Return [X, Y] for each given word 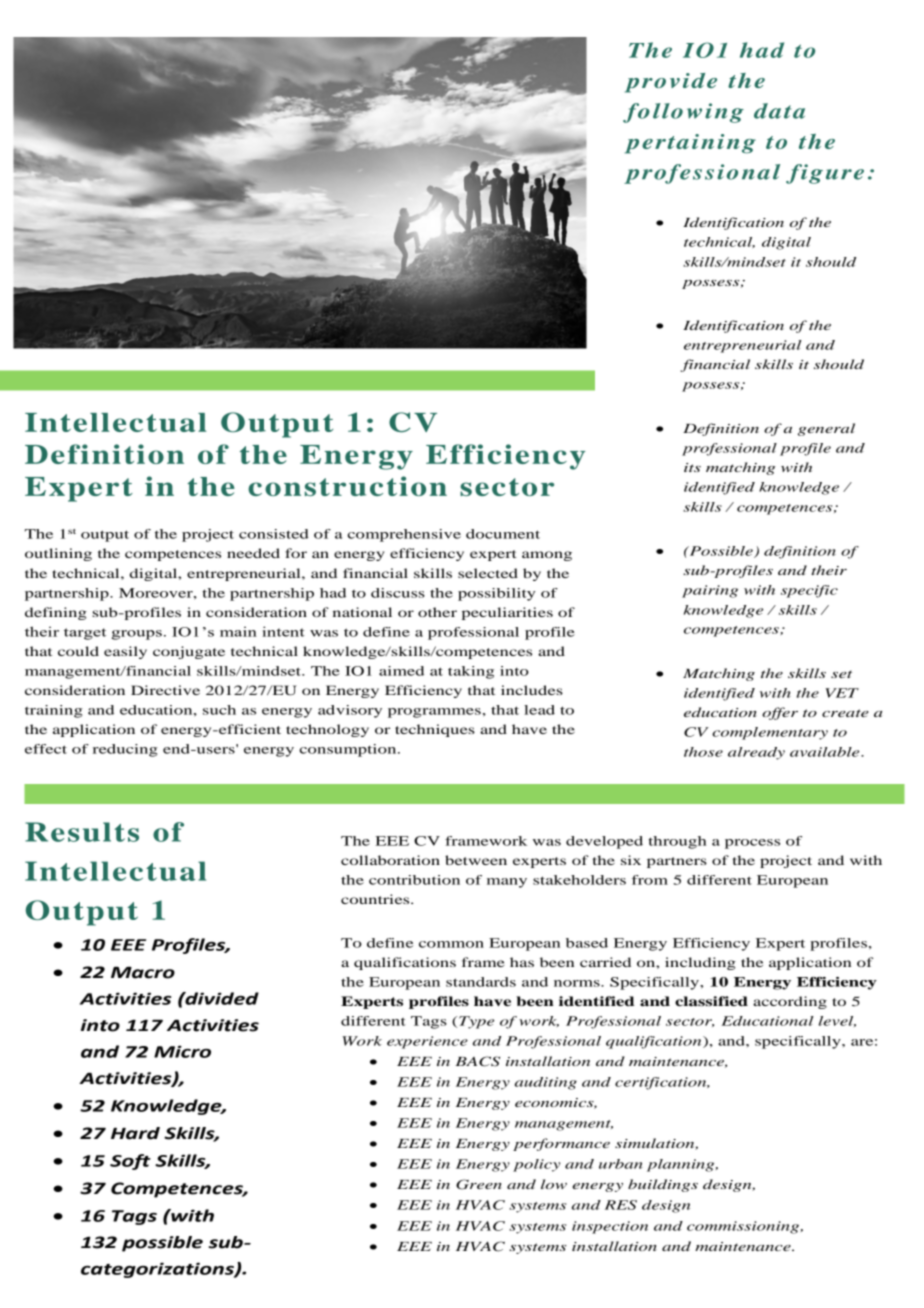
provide [671, 83]
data [779, 111]
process [752, 844]
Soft [130, 1162]
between [476, 860]
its [692, 467]
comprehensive [404, 535]
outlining [58, 554]
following [683, 113]
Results [82, 832]
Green [479, 1184]
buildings [663, 1185]
